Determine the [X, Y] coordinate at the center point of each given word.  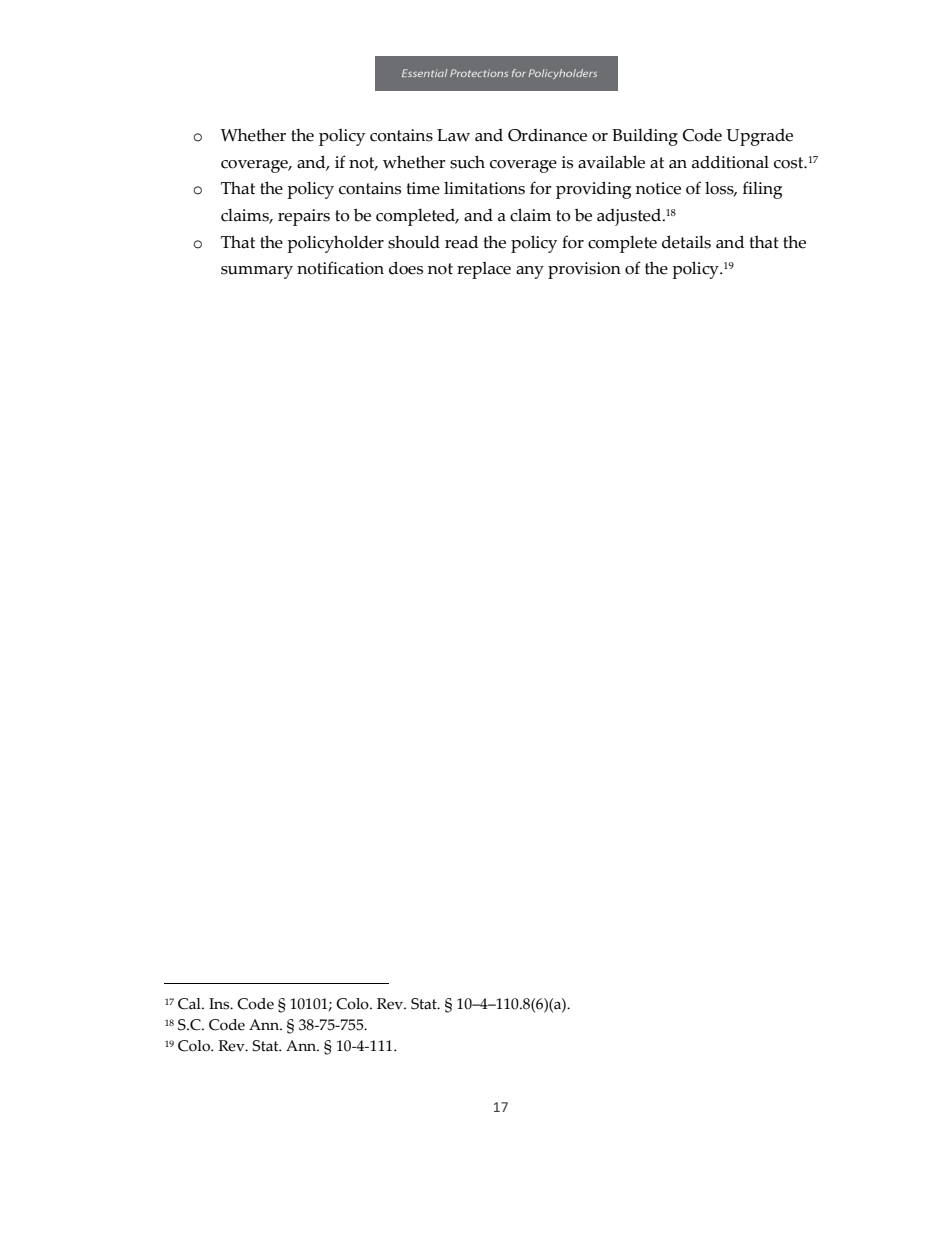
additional [730, 162]
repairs [304, 217]
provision [584, 270]
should [414, 242]
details [686, 242]
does [406, 268]
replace [484, 270]
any [530, 272]
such [467, 162]
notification [340, 268]
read [461, 242]
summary [257, 272]
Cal [190, 1004]
